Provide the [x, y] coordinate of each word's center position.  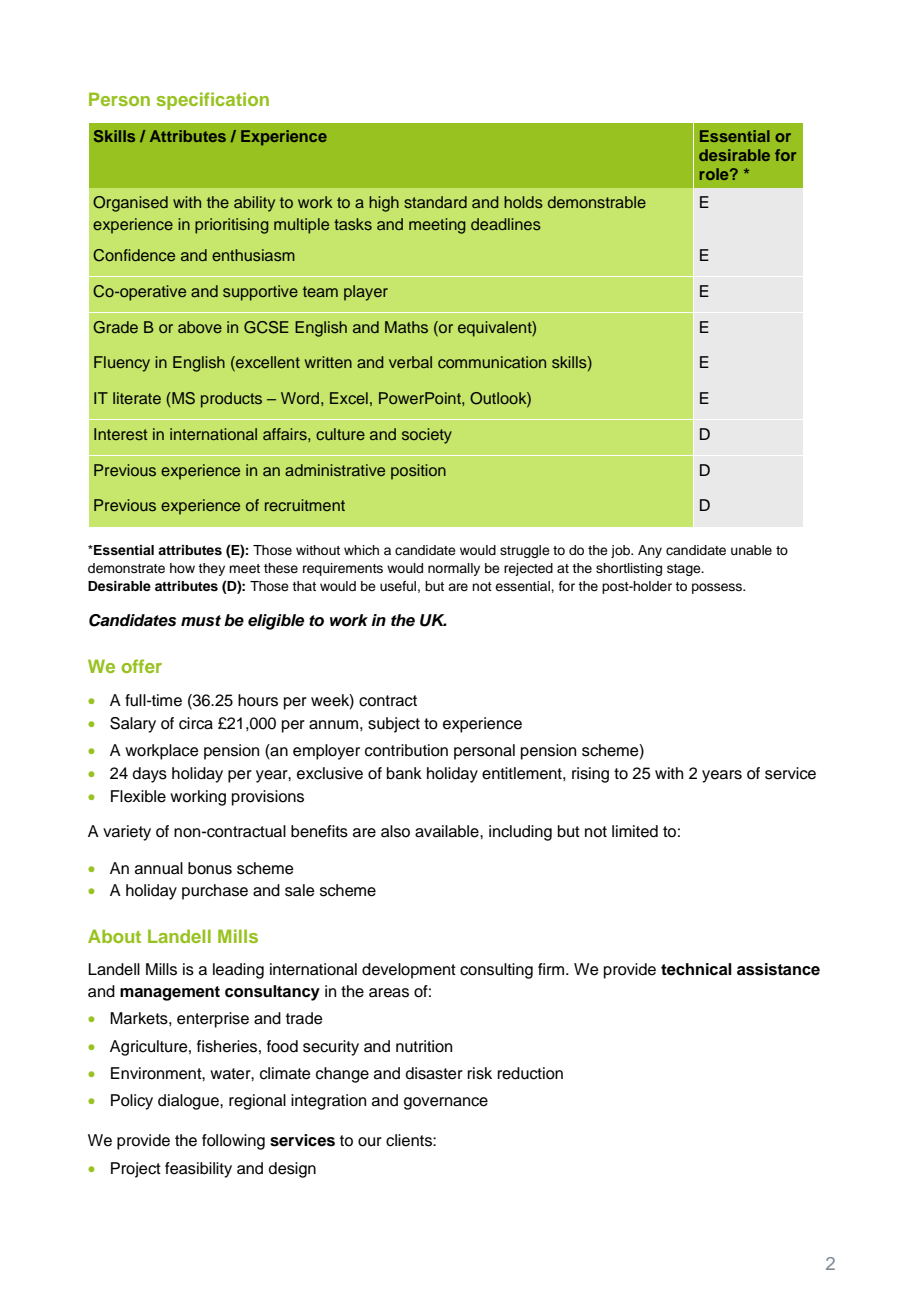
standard [435, 202]
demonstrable [597, 202]
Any [650, 551]
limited [635, 831]
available [448, 831]
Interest [120, 434]
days [150, 775]
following [233, 1142]
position [418, 472]
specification [213, 101]
